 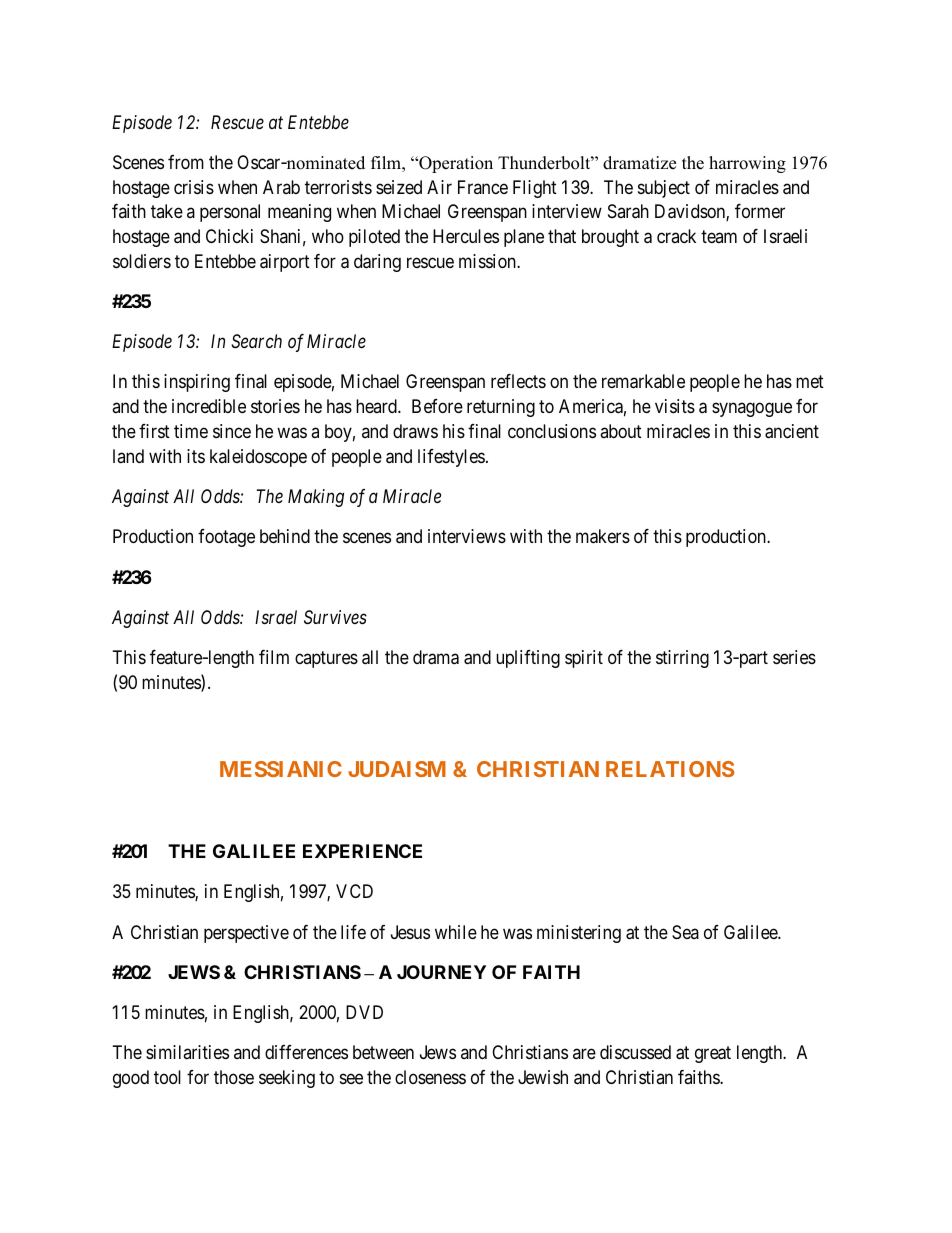 I want to click on draws, so click(x=415, y=431).
